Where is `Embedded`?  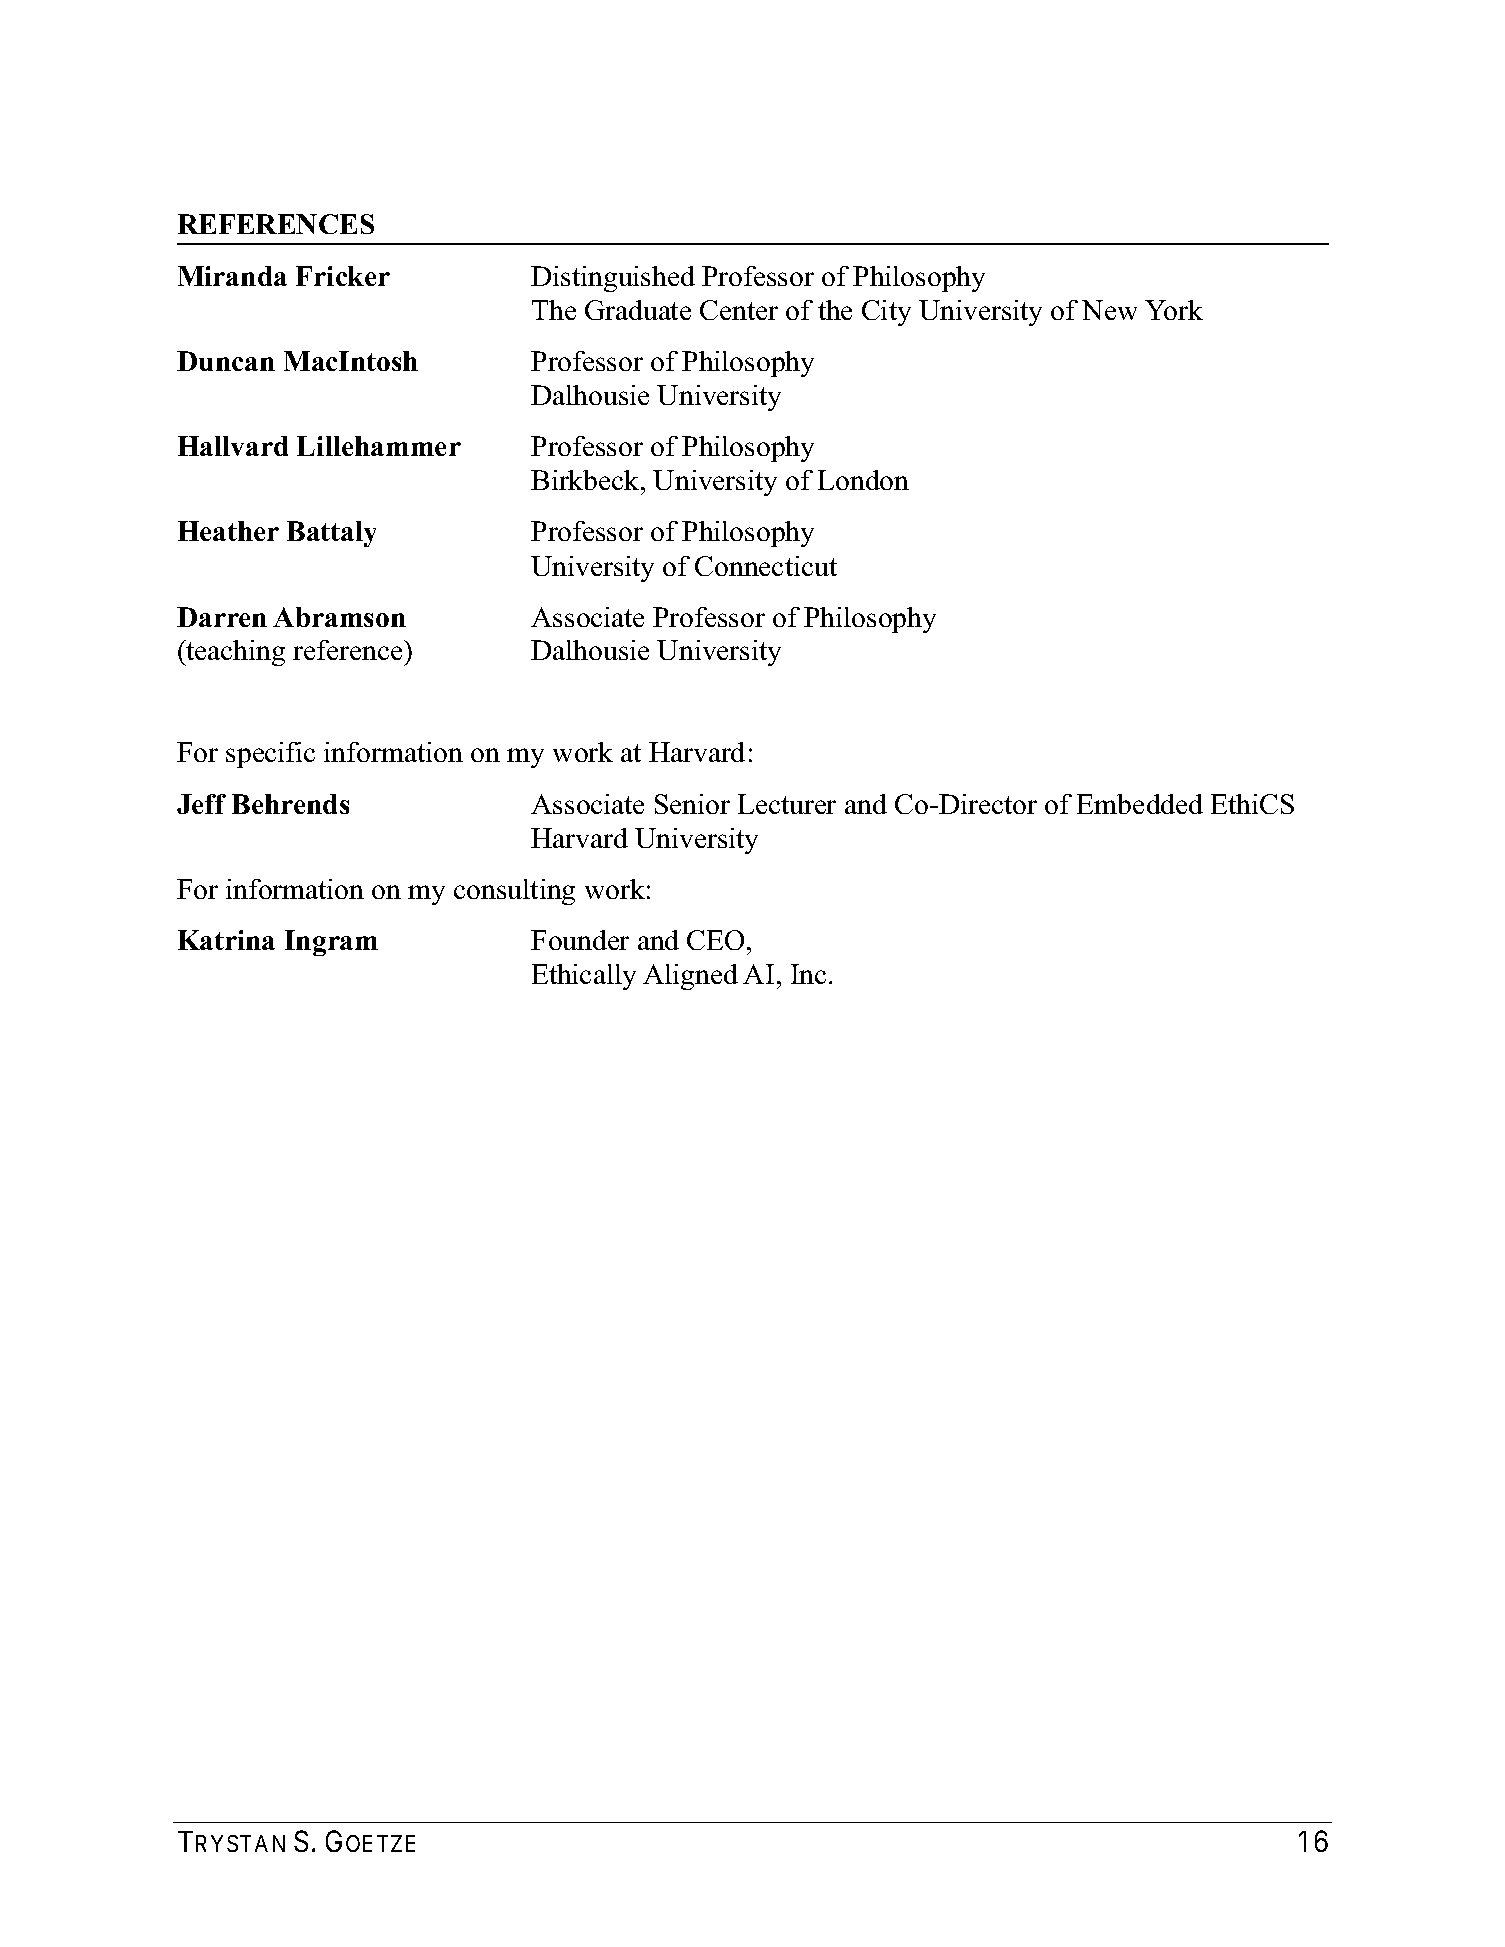 Embedded is located at coordinates (1140, 804).
